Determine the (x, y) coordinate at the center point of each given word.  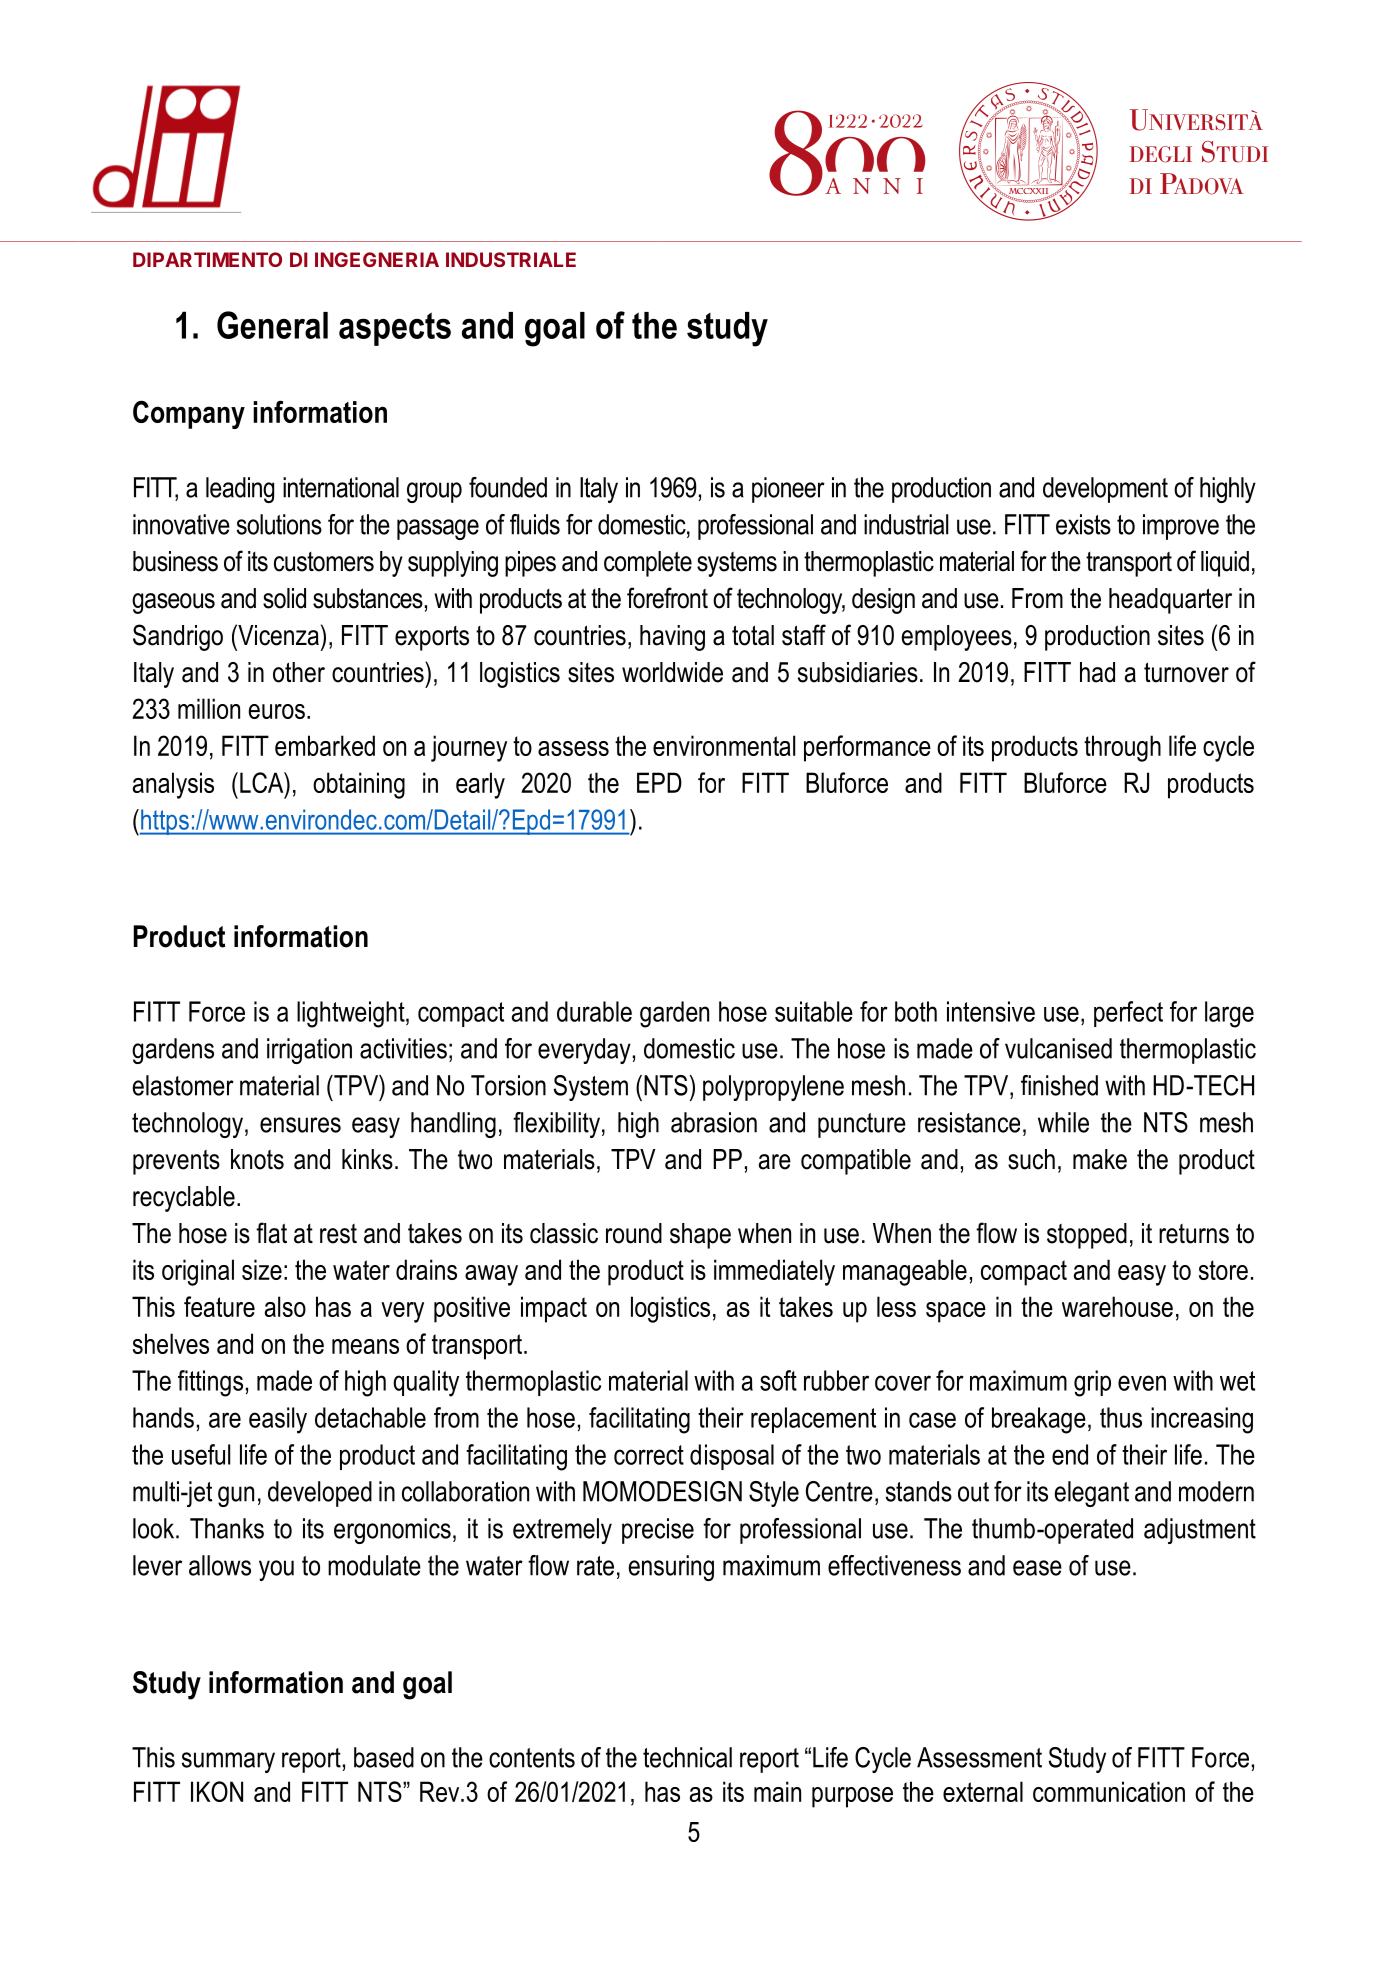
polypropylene (773, 1088)
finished (1059, 1085)
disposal (732, 1457)
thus (1121, 1417)
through (1122, 748)
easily (278, 1420)
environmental (724, 745)
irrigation (309, 1051)
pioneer (788, 490)
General (272, 325)
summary (228, 1762)
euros (277, 711)
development (1105, 490)
